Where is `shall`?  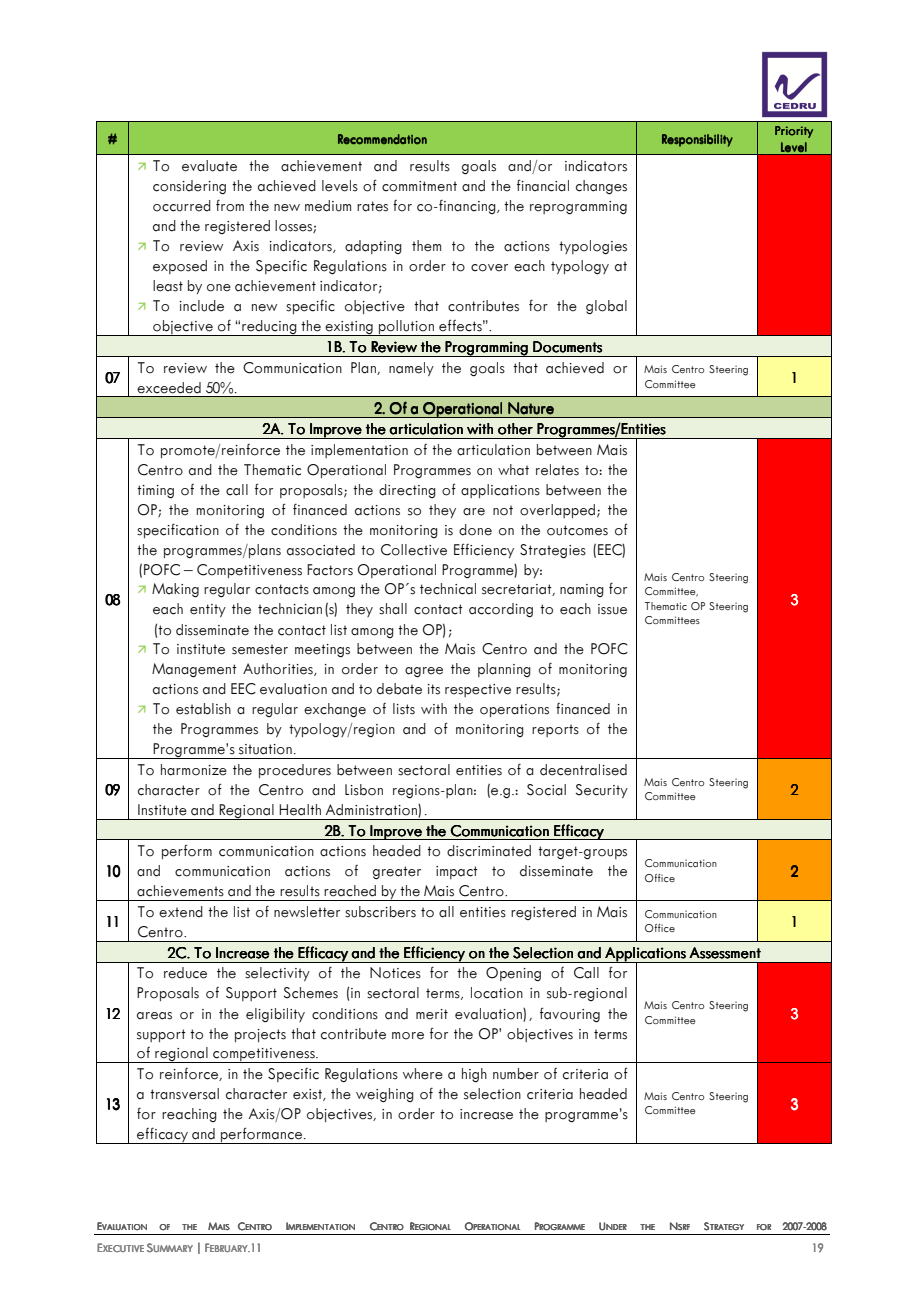
shall is located at coordinates (393, 609).
